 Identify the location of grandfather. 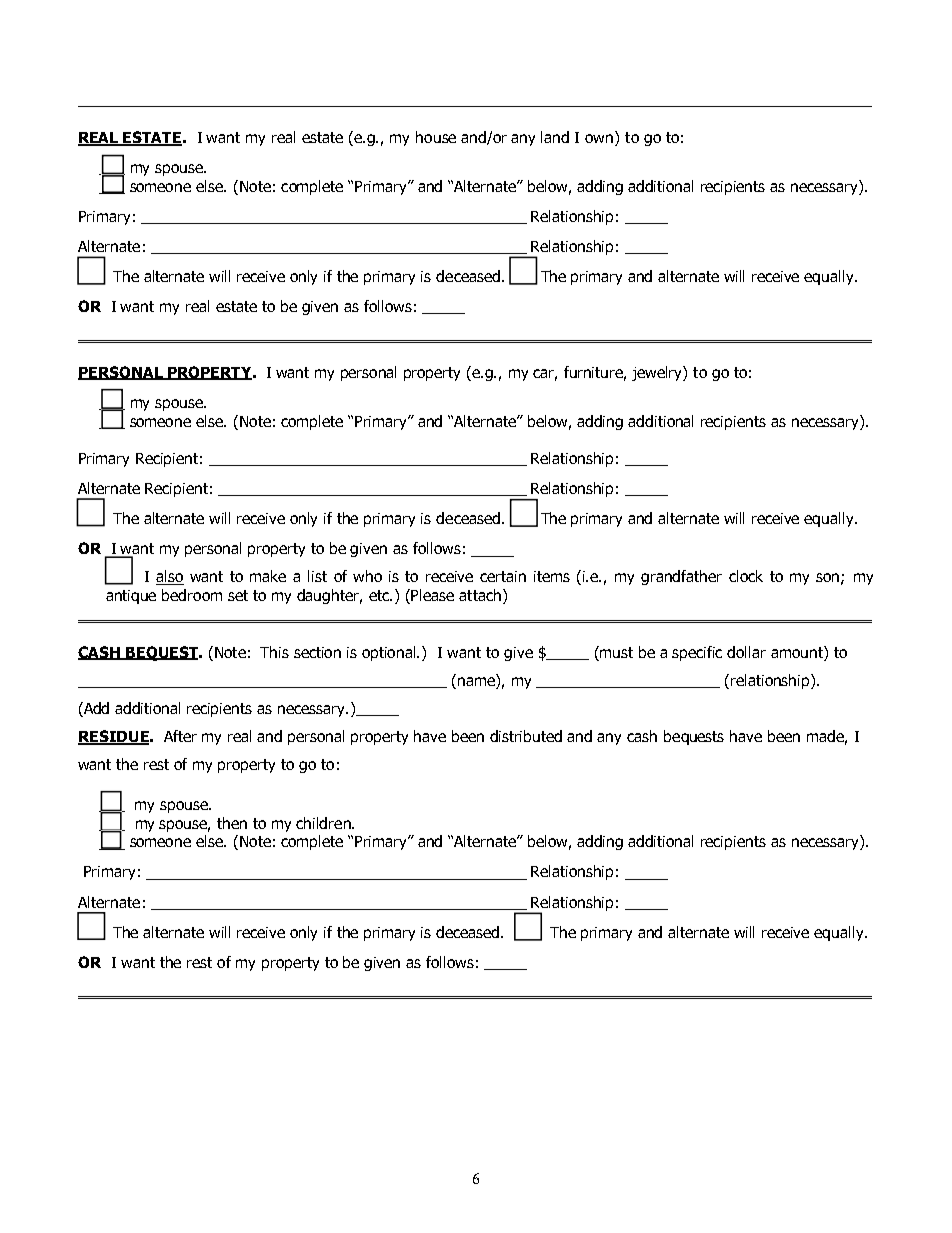
(681, 577).
